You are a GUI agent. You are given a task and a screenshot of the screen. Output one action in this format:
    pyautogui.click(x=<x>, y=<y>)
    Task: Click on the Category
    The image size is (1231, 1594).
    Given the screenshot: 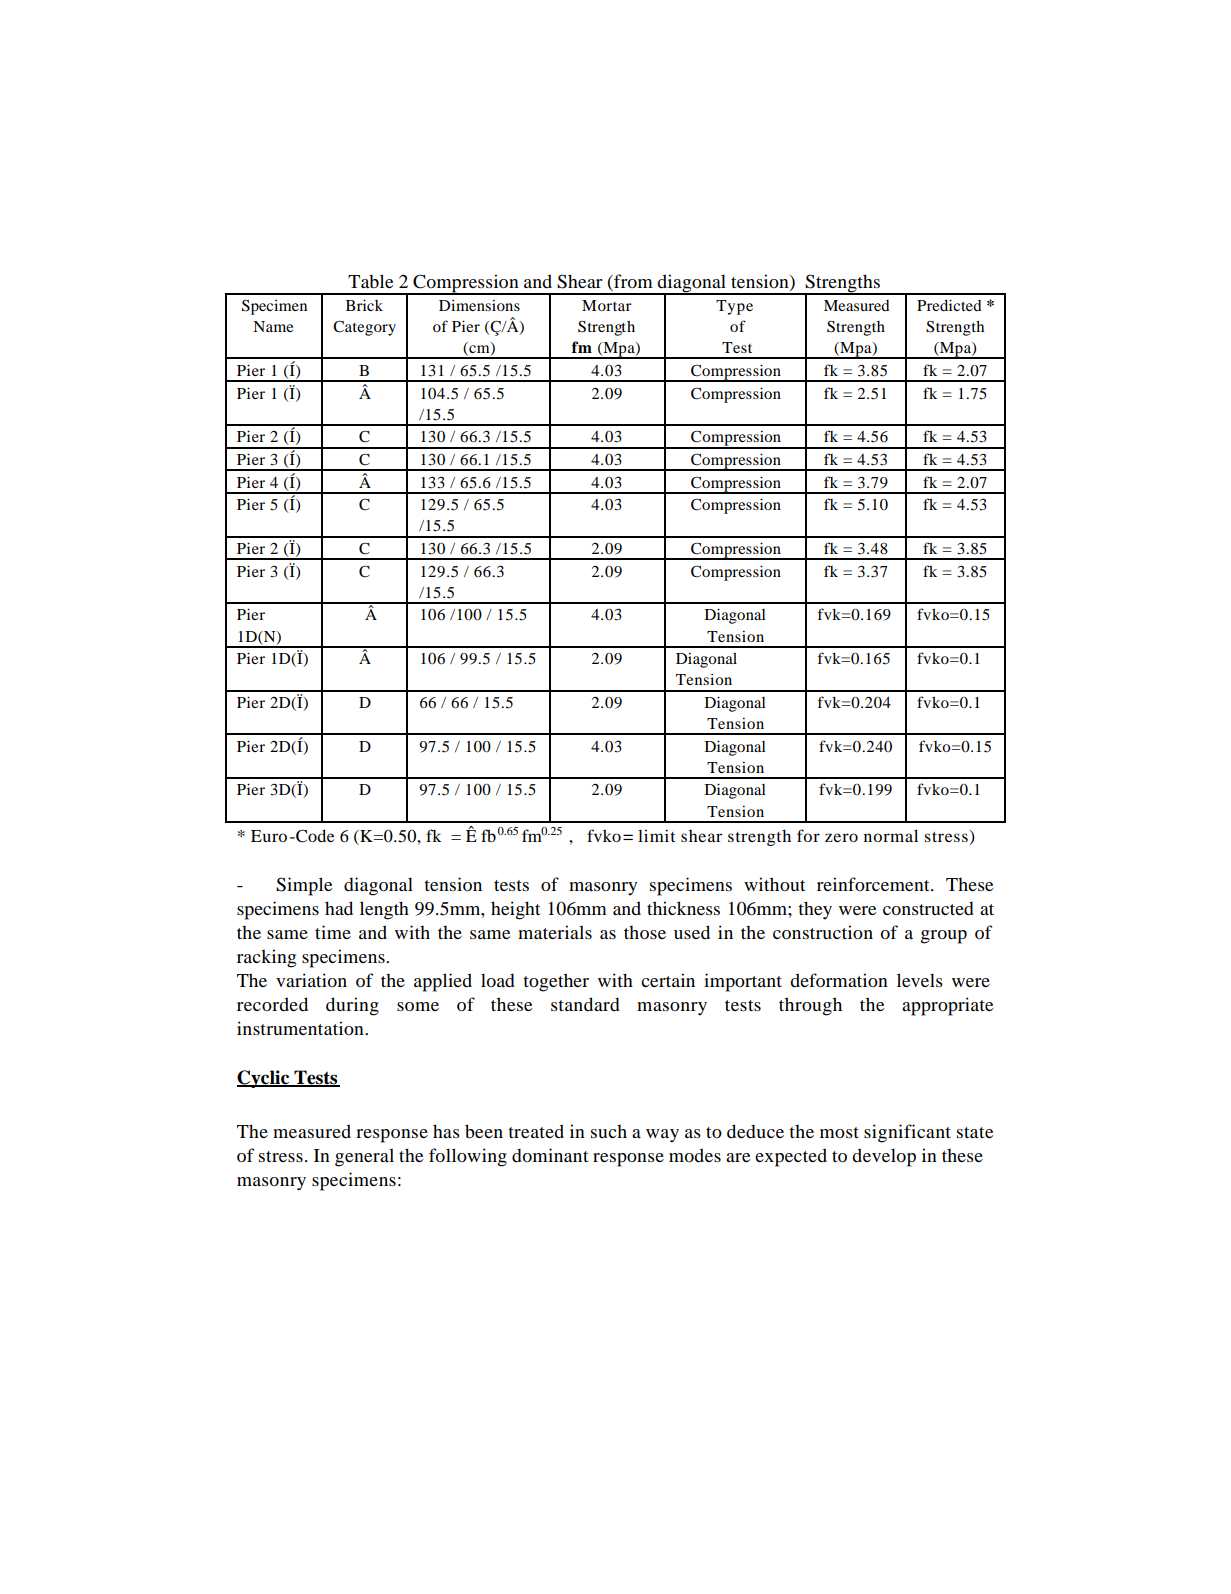 What is the action you would take?
    pyautogui.click(x=364, y=328)
